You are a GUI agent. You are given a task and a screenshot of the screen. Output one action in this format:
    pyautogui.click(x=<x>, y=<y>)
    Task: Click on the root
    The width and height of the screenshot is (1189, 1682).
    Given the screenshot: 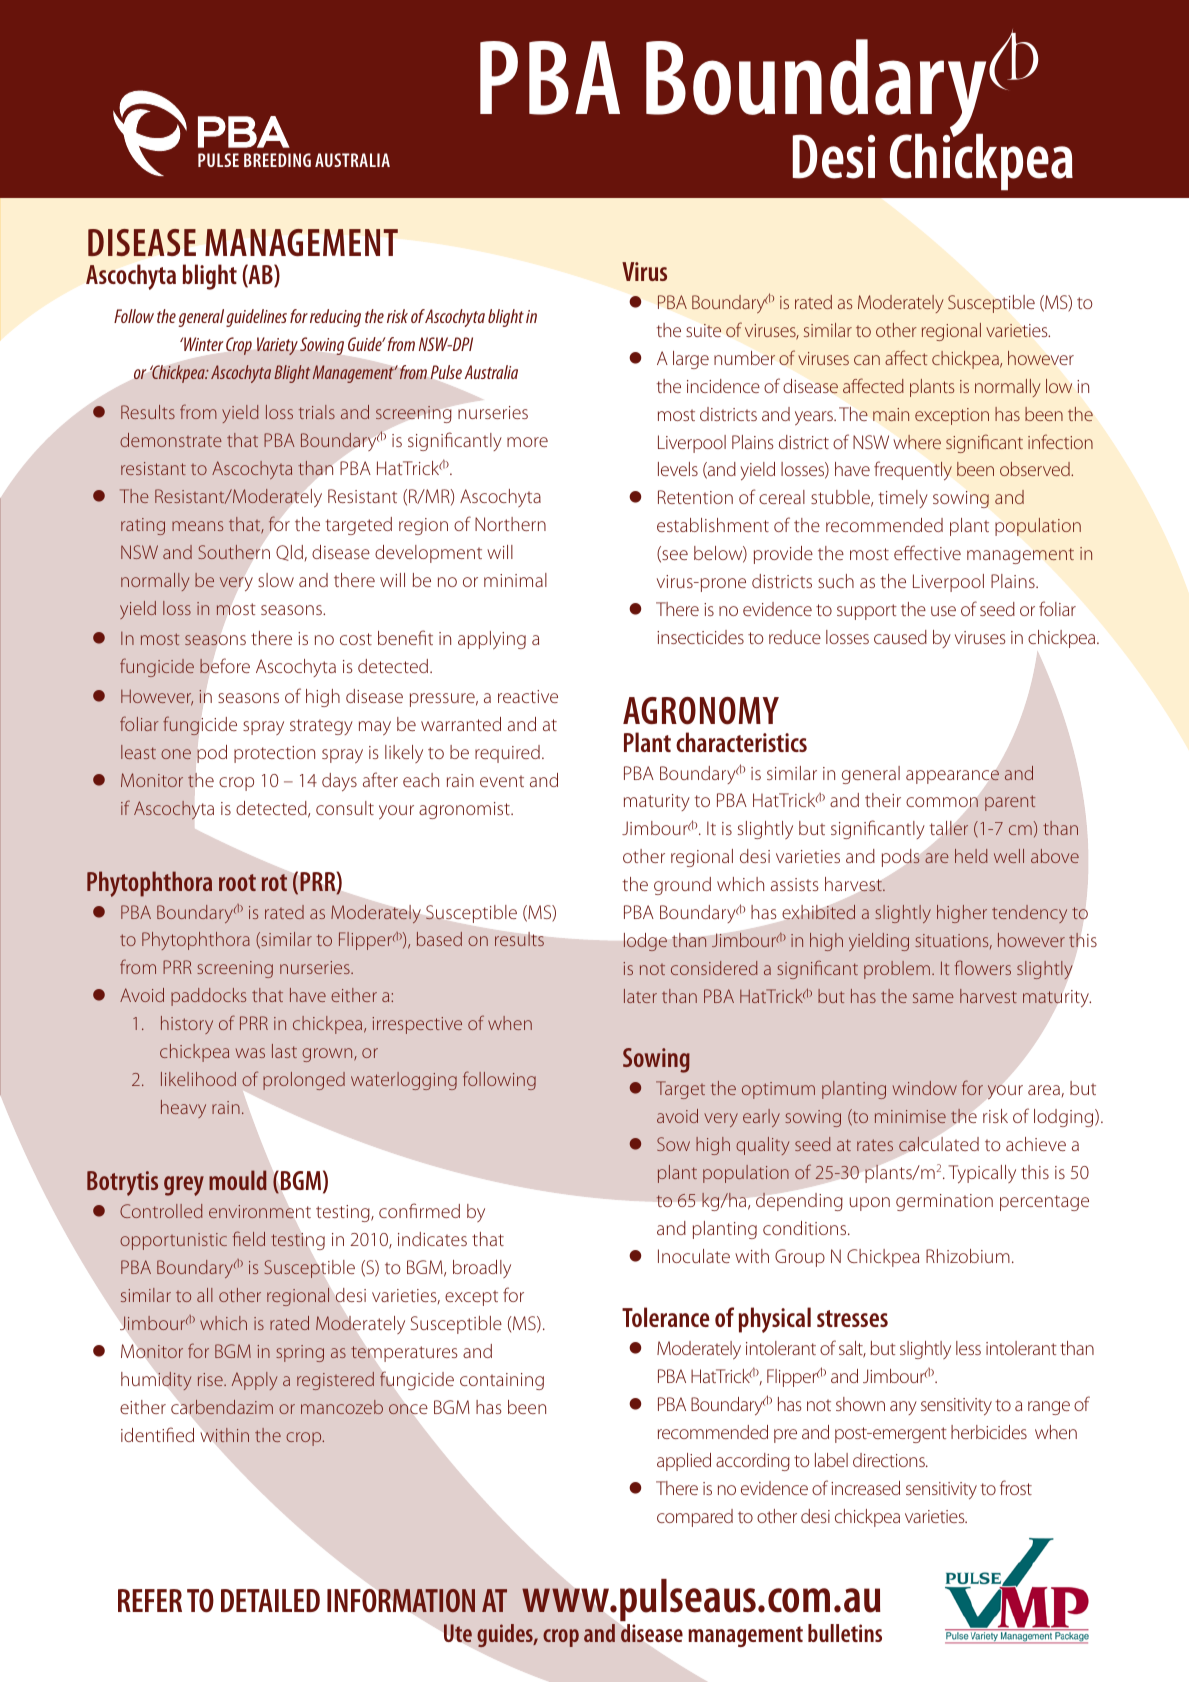 What is the action you would take?
    pyautogui.click(x=237, y=882)
